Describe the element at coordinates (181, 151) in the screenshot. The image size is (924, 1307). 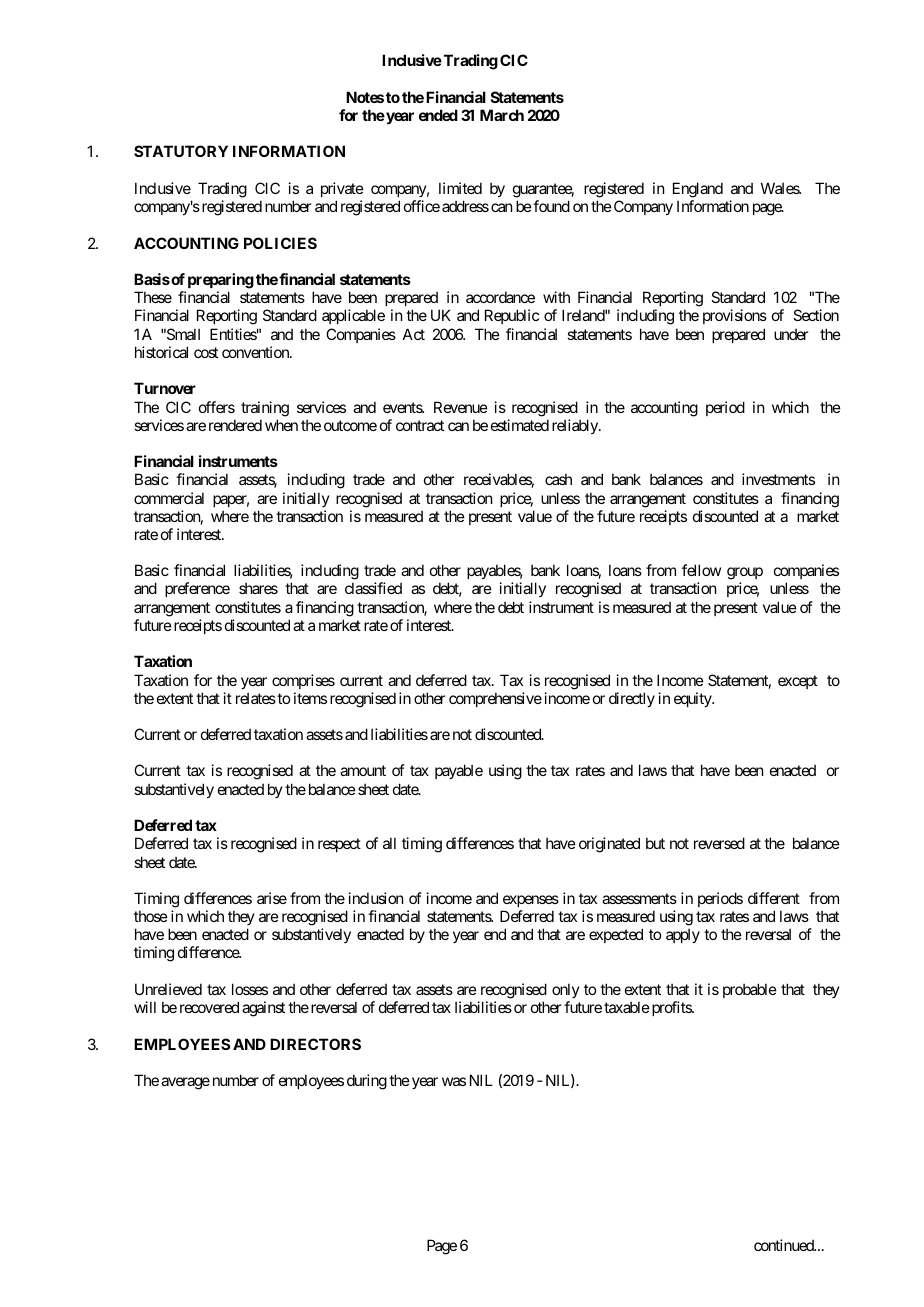
I see `STATUTORY` at that location.
